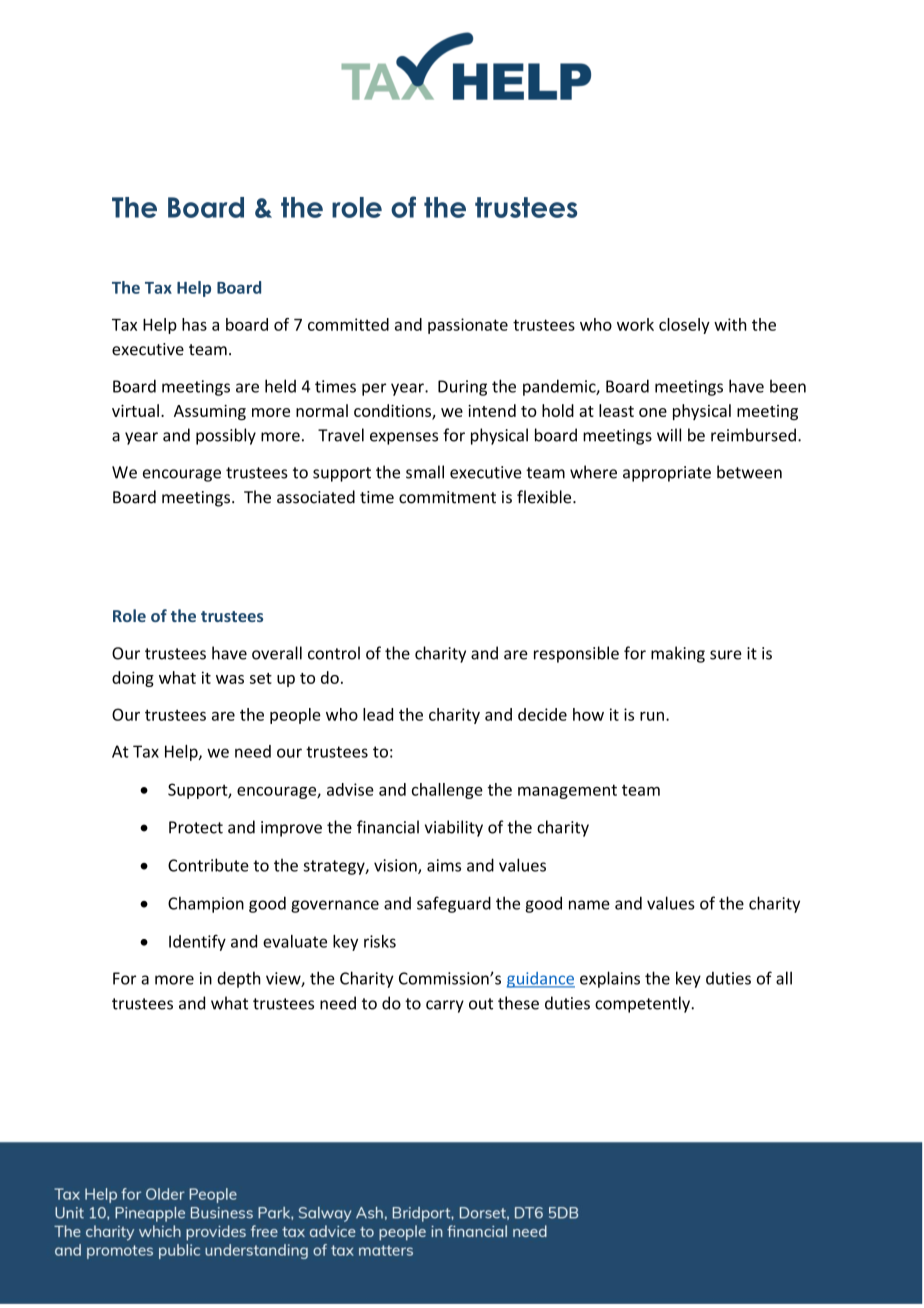 The image size is (924, 1308). What do you see at coordinates (652, 716) in the screenshot?
I see `run` at bounding box center [652, 716].
